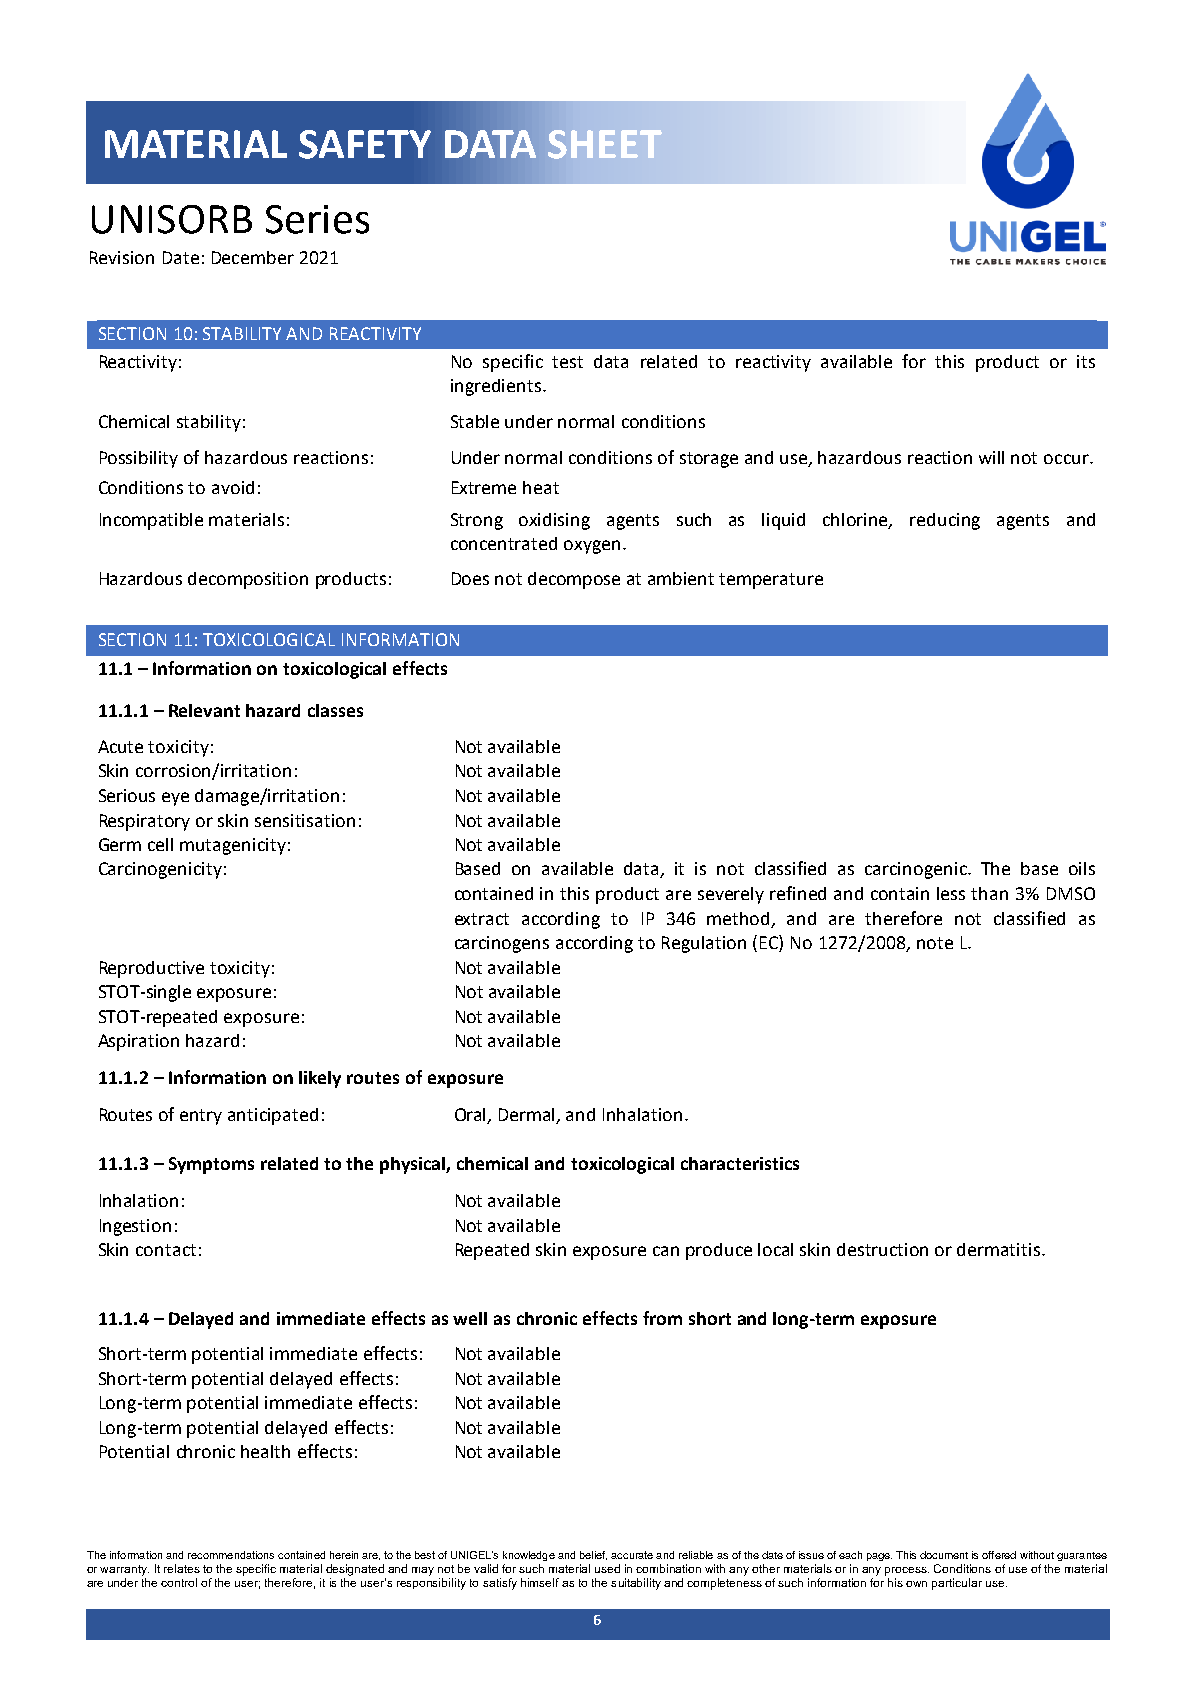  Describe the element at coordinates (592, 547) in the image. I see `oxygen` at that location.
